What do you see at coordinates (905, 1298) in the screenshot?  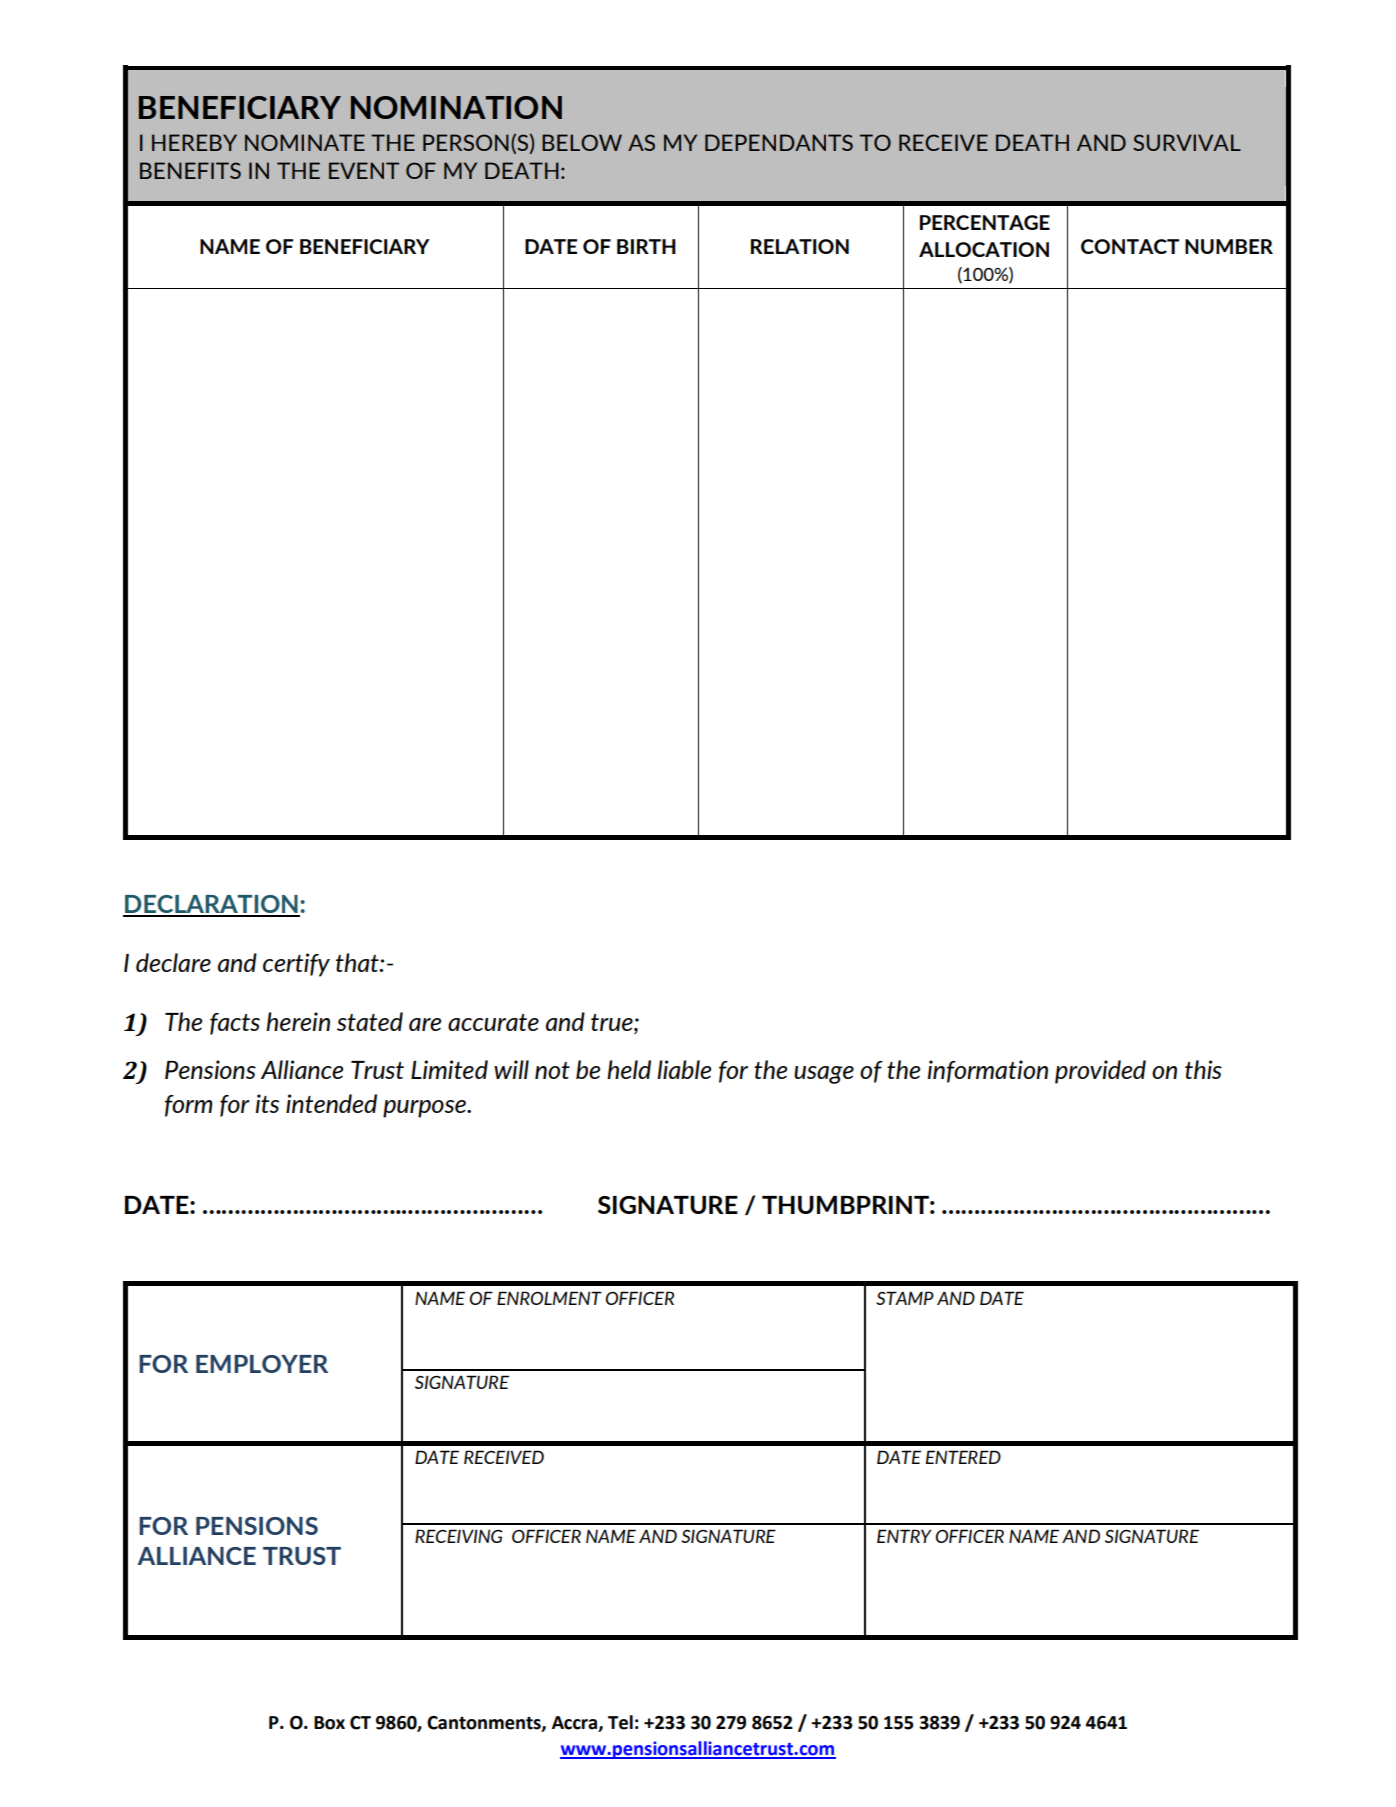 I see `STAMP` at bounding box center [905, 1298].
